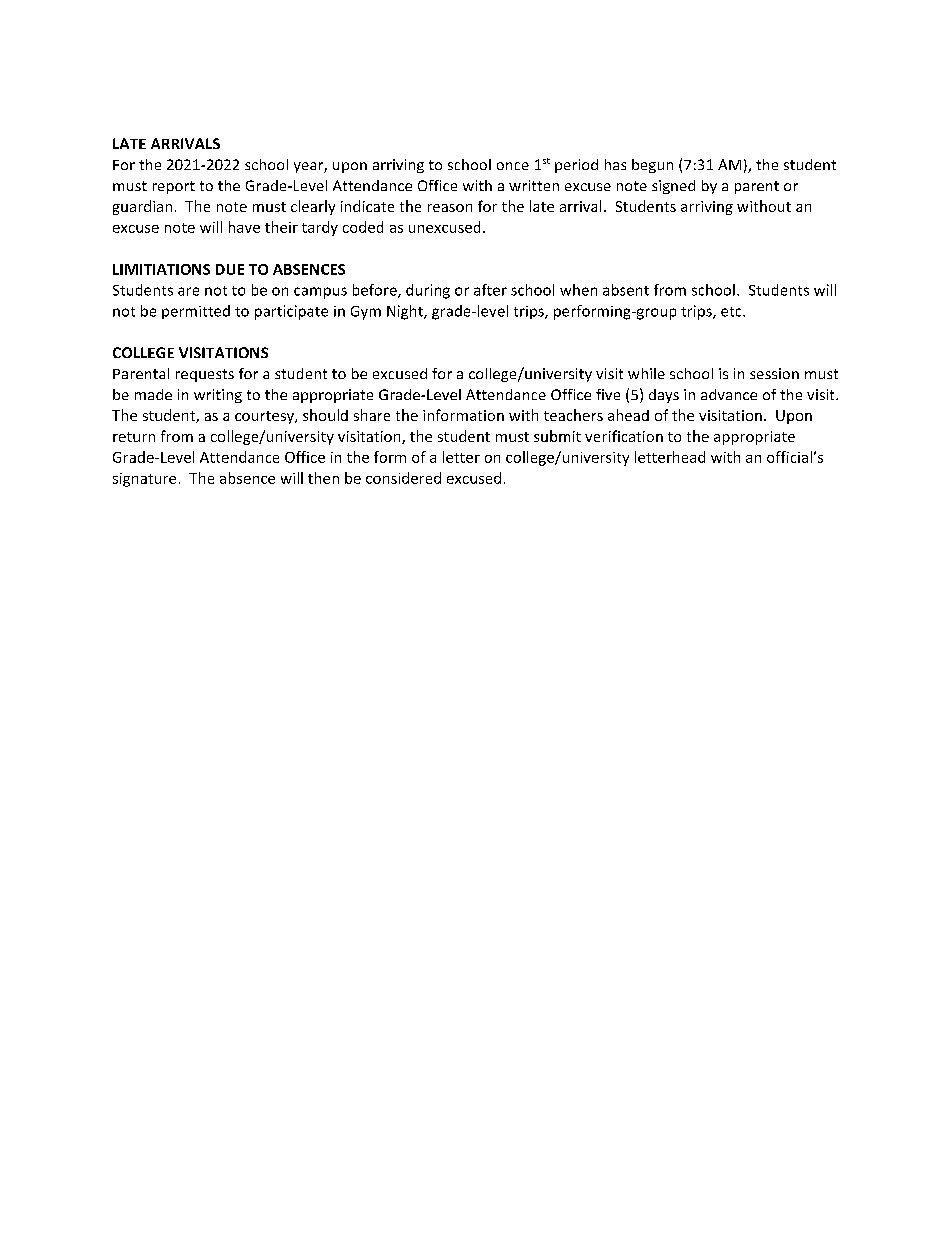 This screenshot has width=952, height=1233. What do you see at coordinates (174, 187) in the screenshot?
I see `report` at bounding box center [174, 187].
